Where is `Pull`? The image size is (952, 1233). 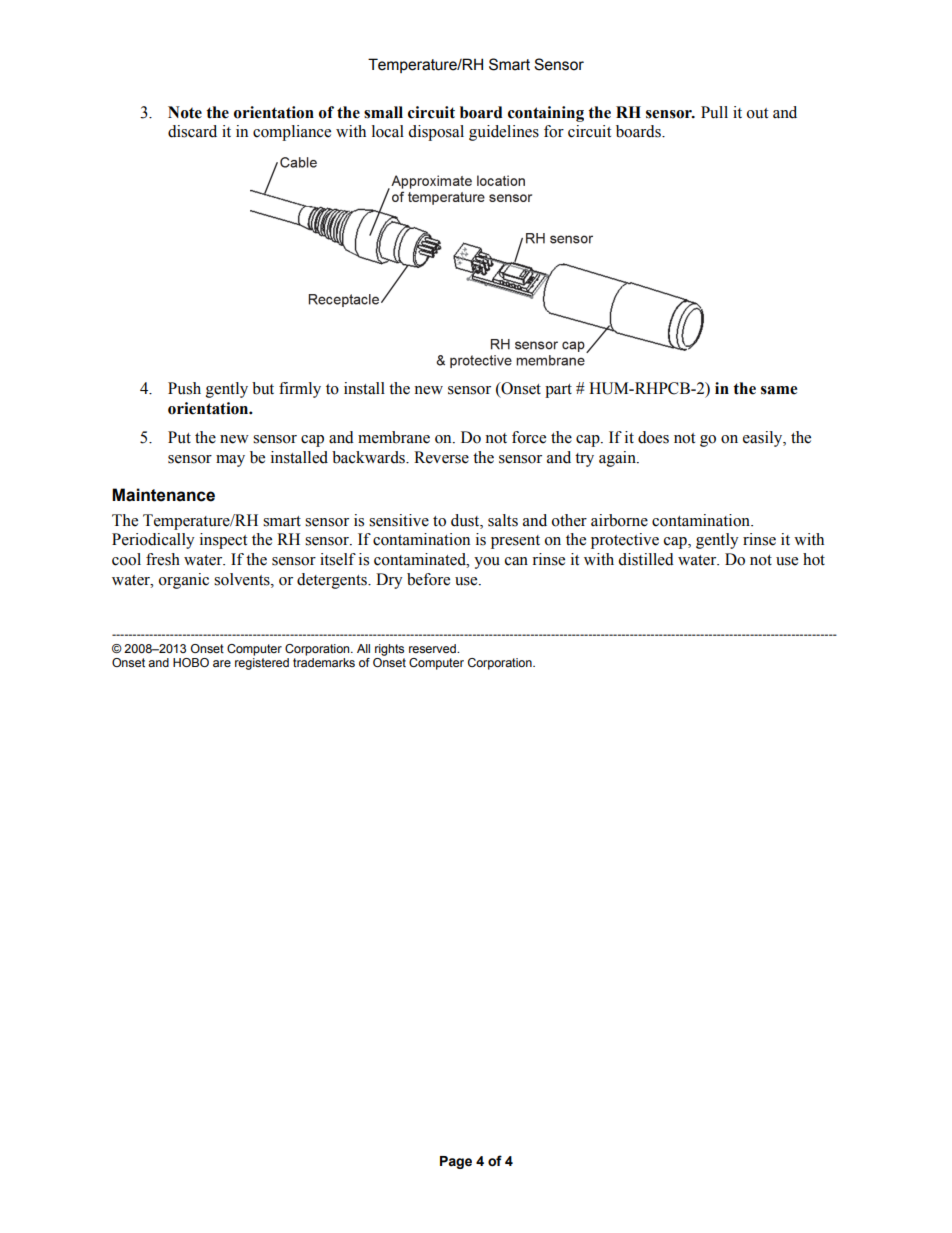 Pull is located at coordinates (714, 112).
